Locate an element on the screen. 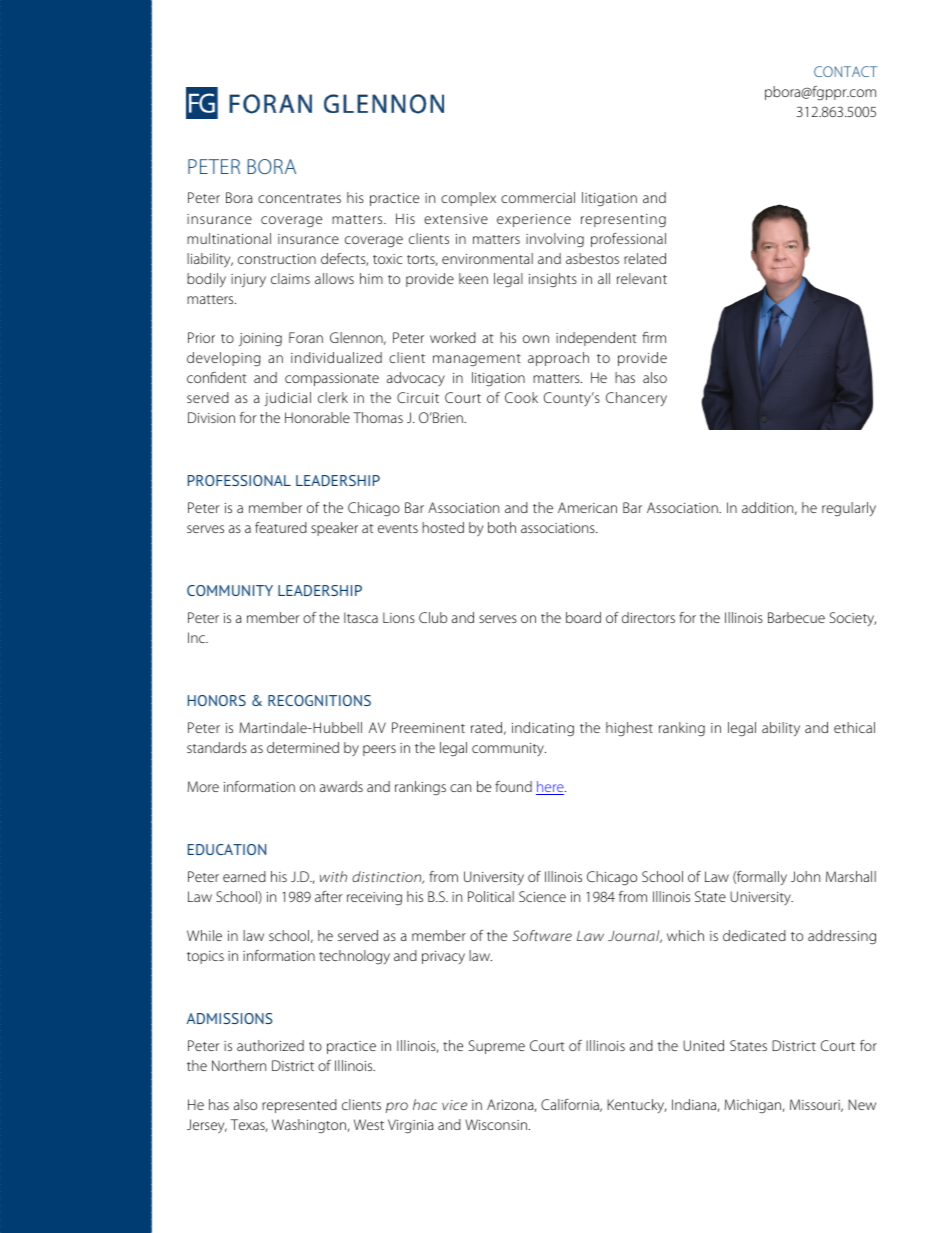  concentrates is located at coordinates (299, 198).
